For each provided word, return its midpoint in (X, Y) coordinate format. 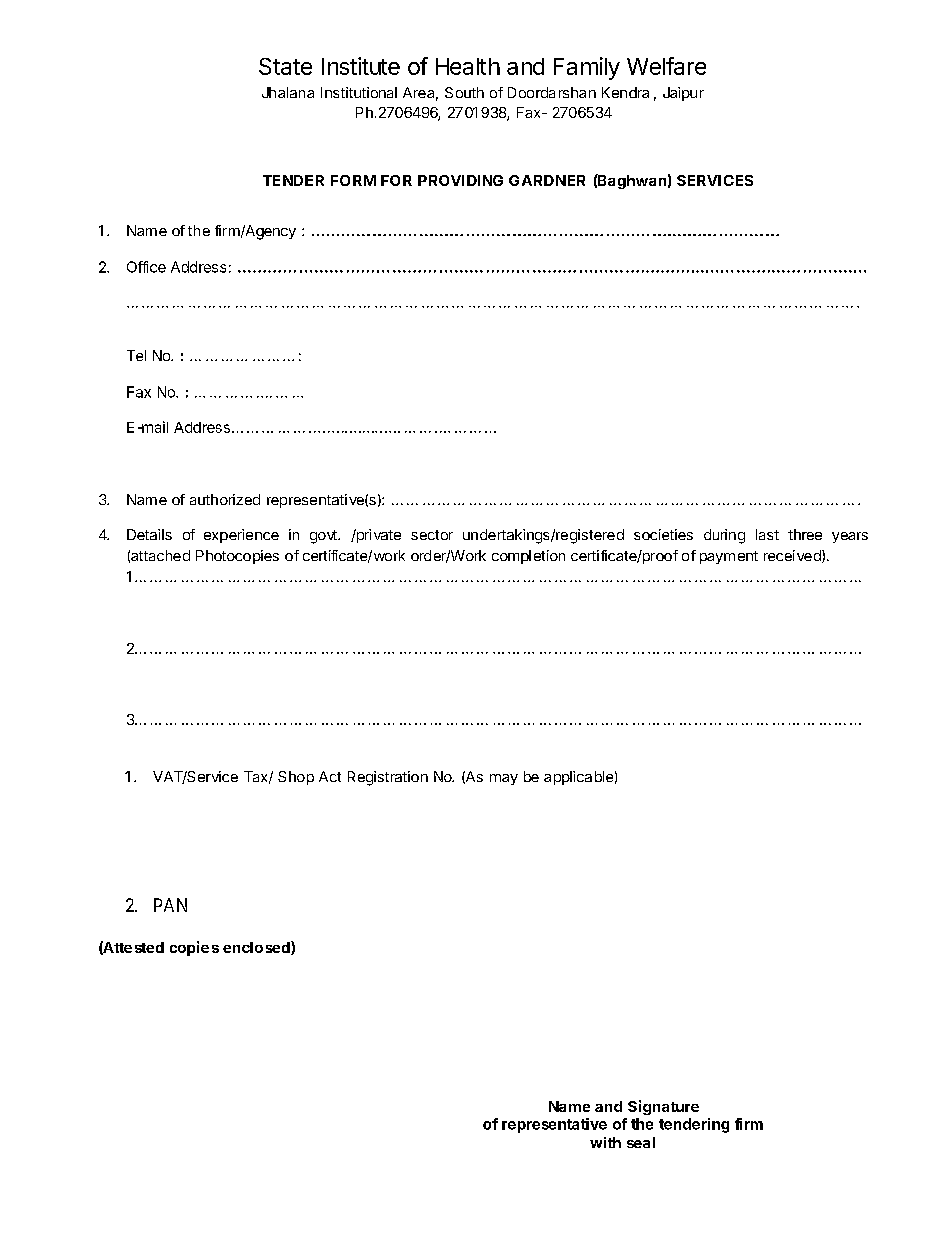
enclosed (257, 948)
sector (432, 535)
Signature (663, 1107)
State (285, 66)
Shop (296, 778)
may (504, 779)
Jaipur (683, 94)
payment (729, 557)
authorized (225, 499)
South (464, 92)
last (767, 534)
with (605, 1142)
